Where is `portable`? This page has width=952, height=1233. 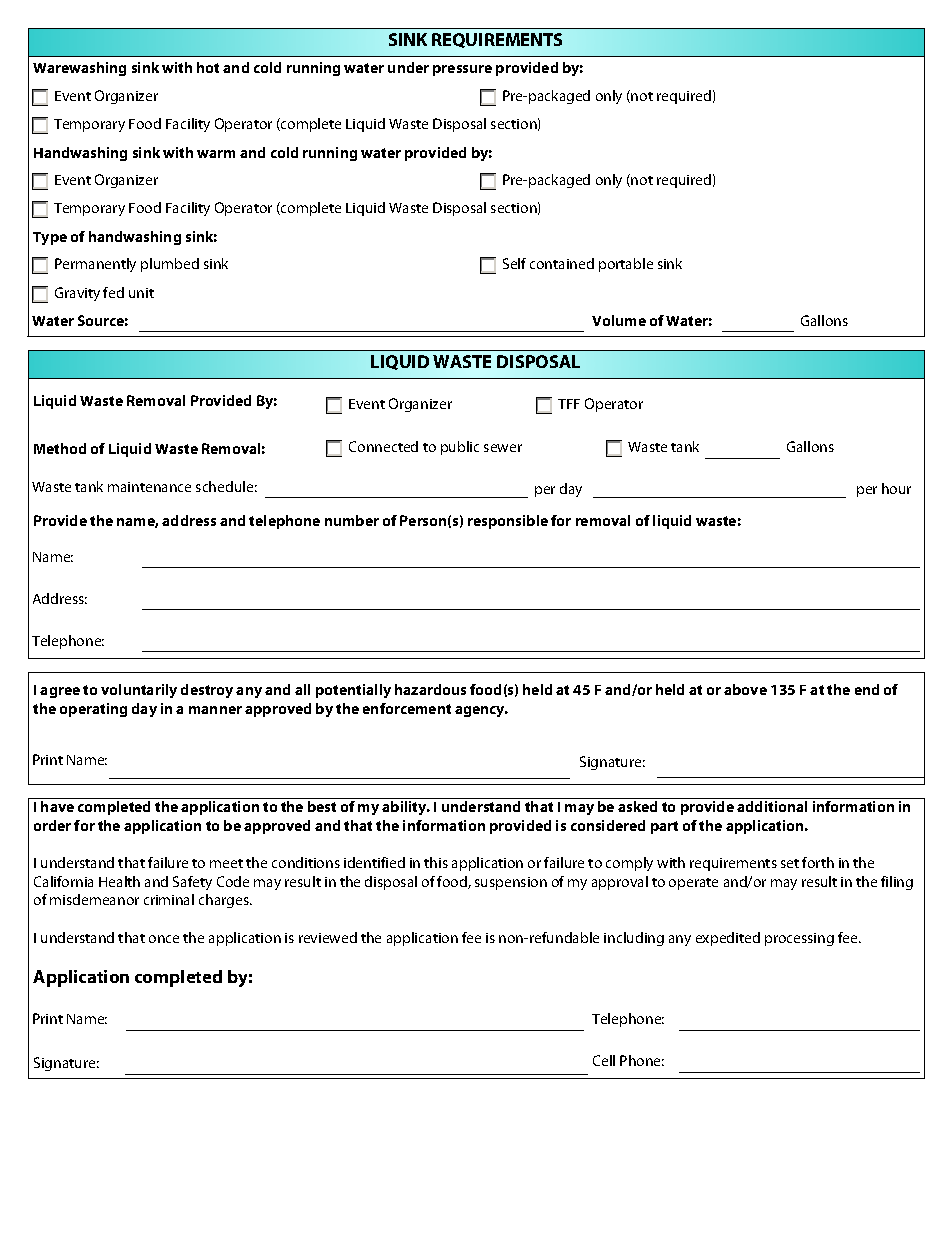 portable is located at coordinates (626, 265).
